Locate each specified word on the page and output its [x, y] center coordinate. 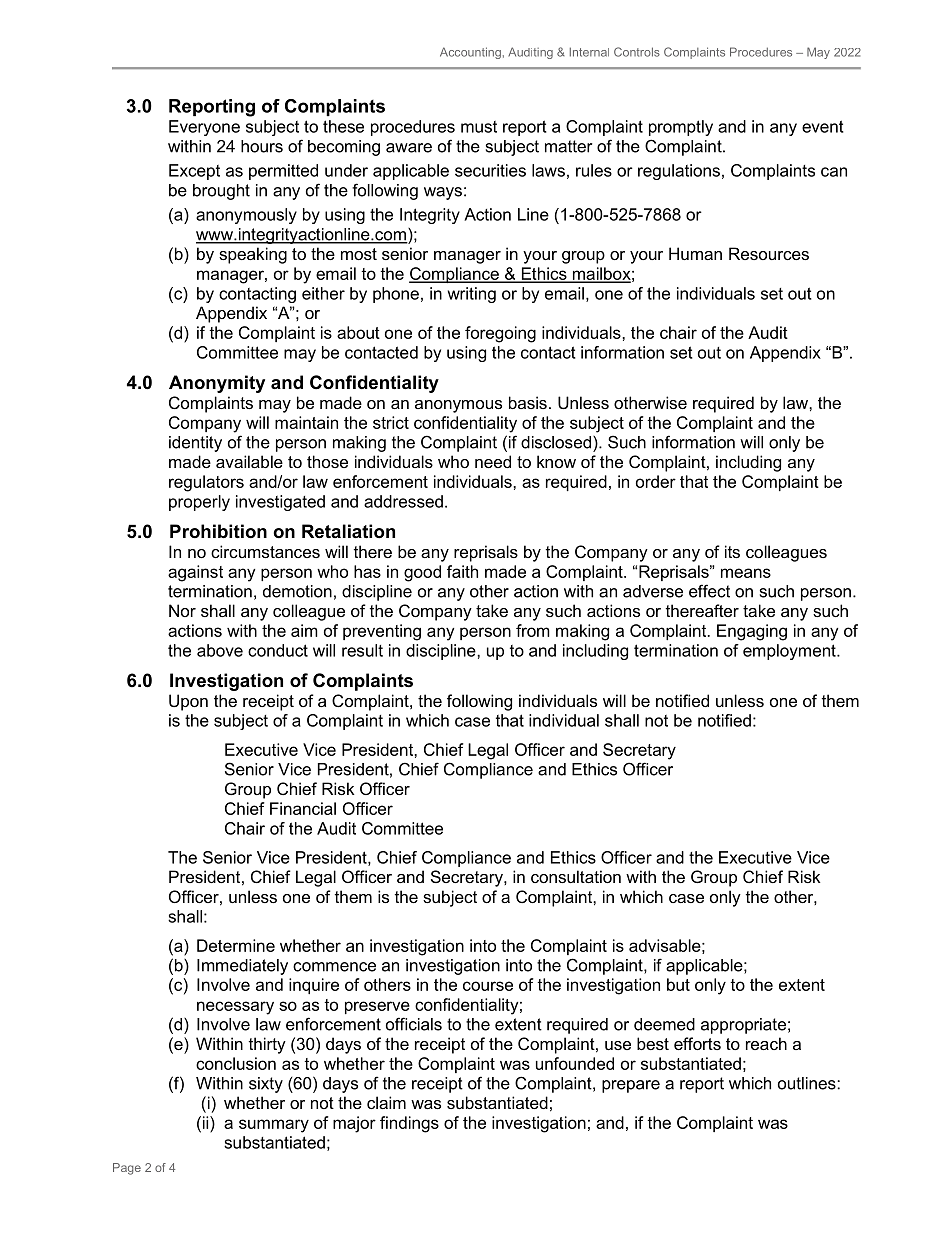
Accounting [470, 53]
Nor [182, 610]
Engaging [752, 632]
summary [274, 1126]
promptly [681, 128]
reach [766, 1043]
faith [462, 571]
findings [409, 1124]
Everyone [204, 128]
